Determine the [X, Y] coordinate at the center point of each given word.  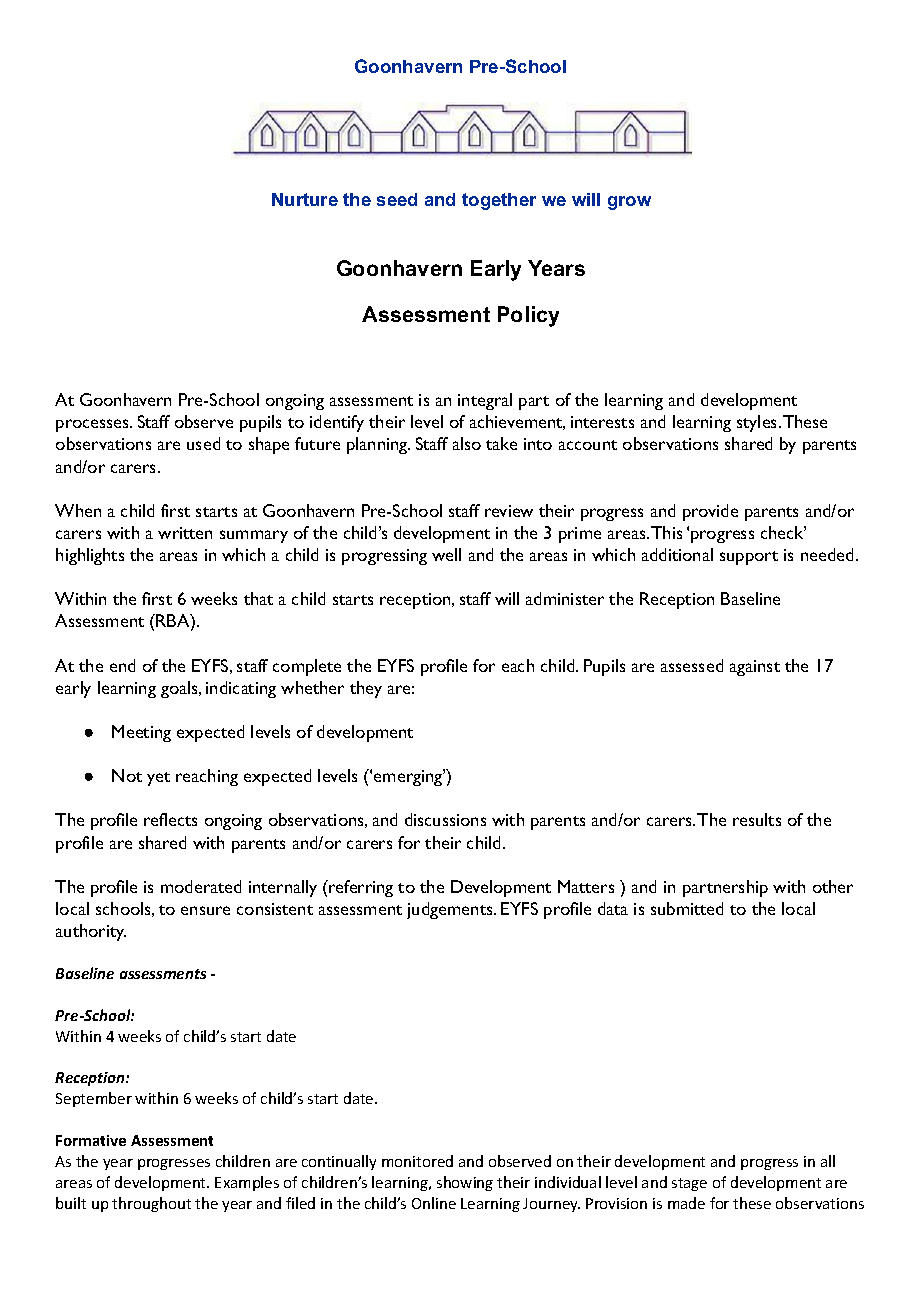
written [185, 533]
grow [629, 203]
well [446, 554]
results [757, 819]
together [499, 201]
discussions [445, 819]
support [749, 558]
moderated [201, 886]
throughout [151, 1204]
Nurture [305, 199]
